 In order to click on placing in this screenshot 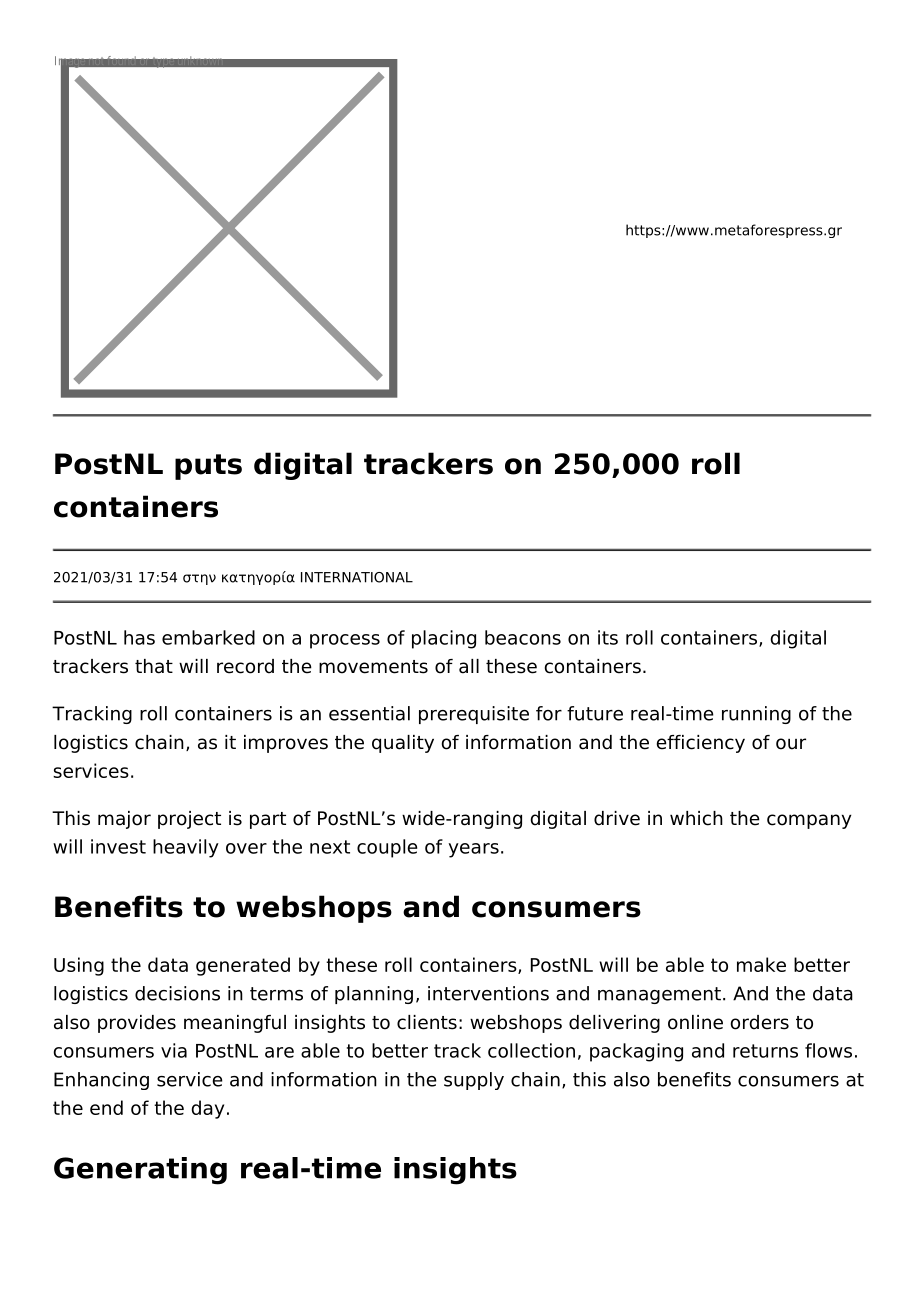, I will do `click(444, 639)`.
